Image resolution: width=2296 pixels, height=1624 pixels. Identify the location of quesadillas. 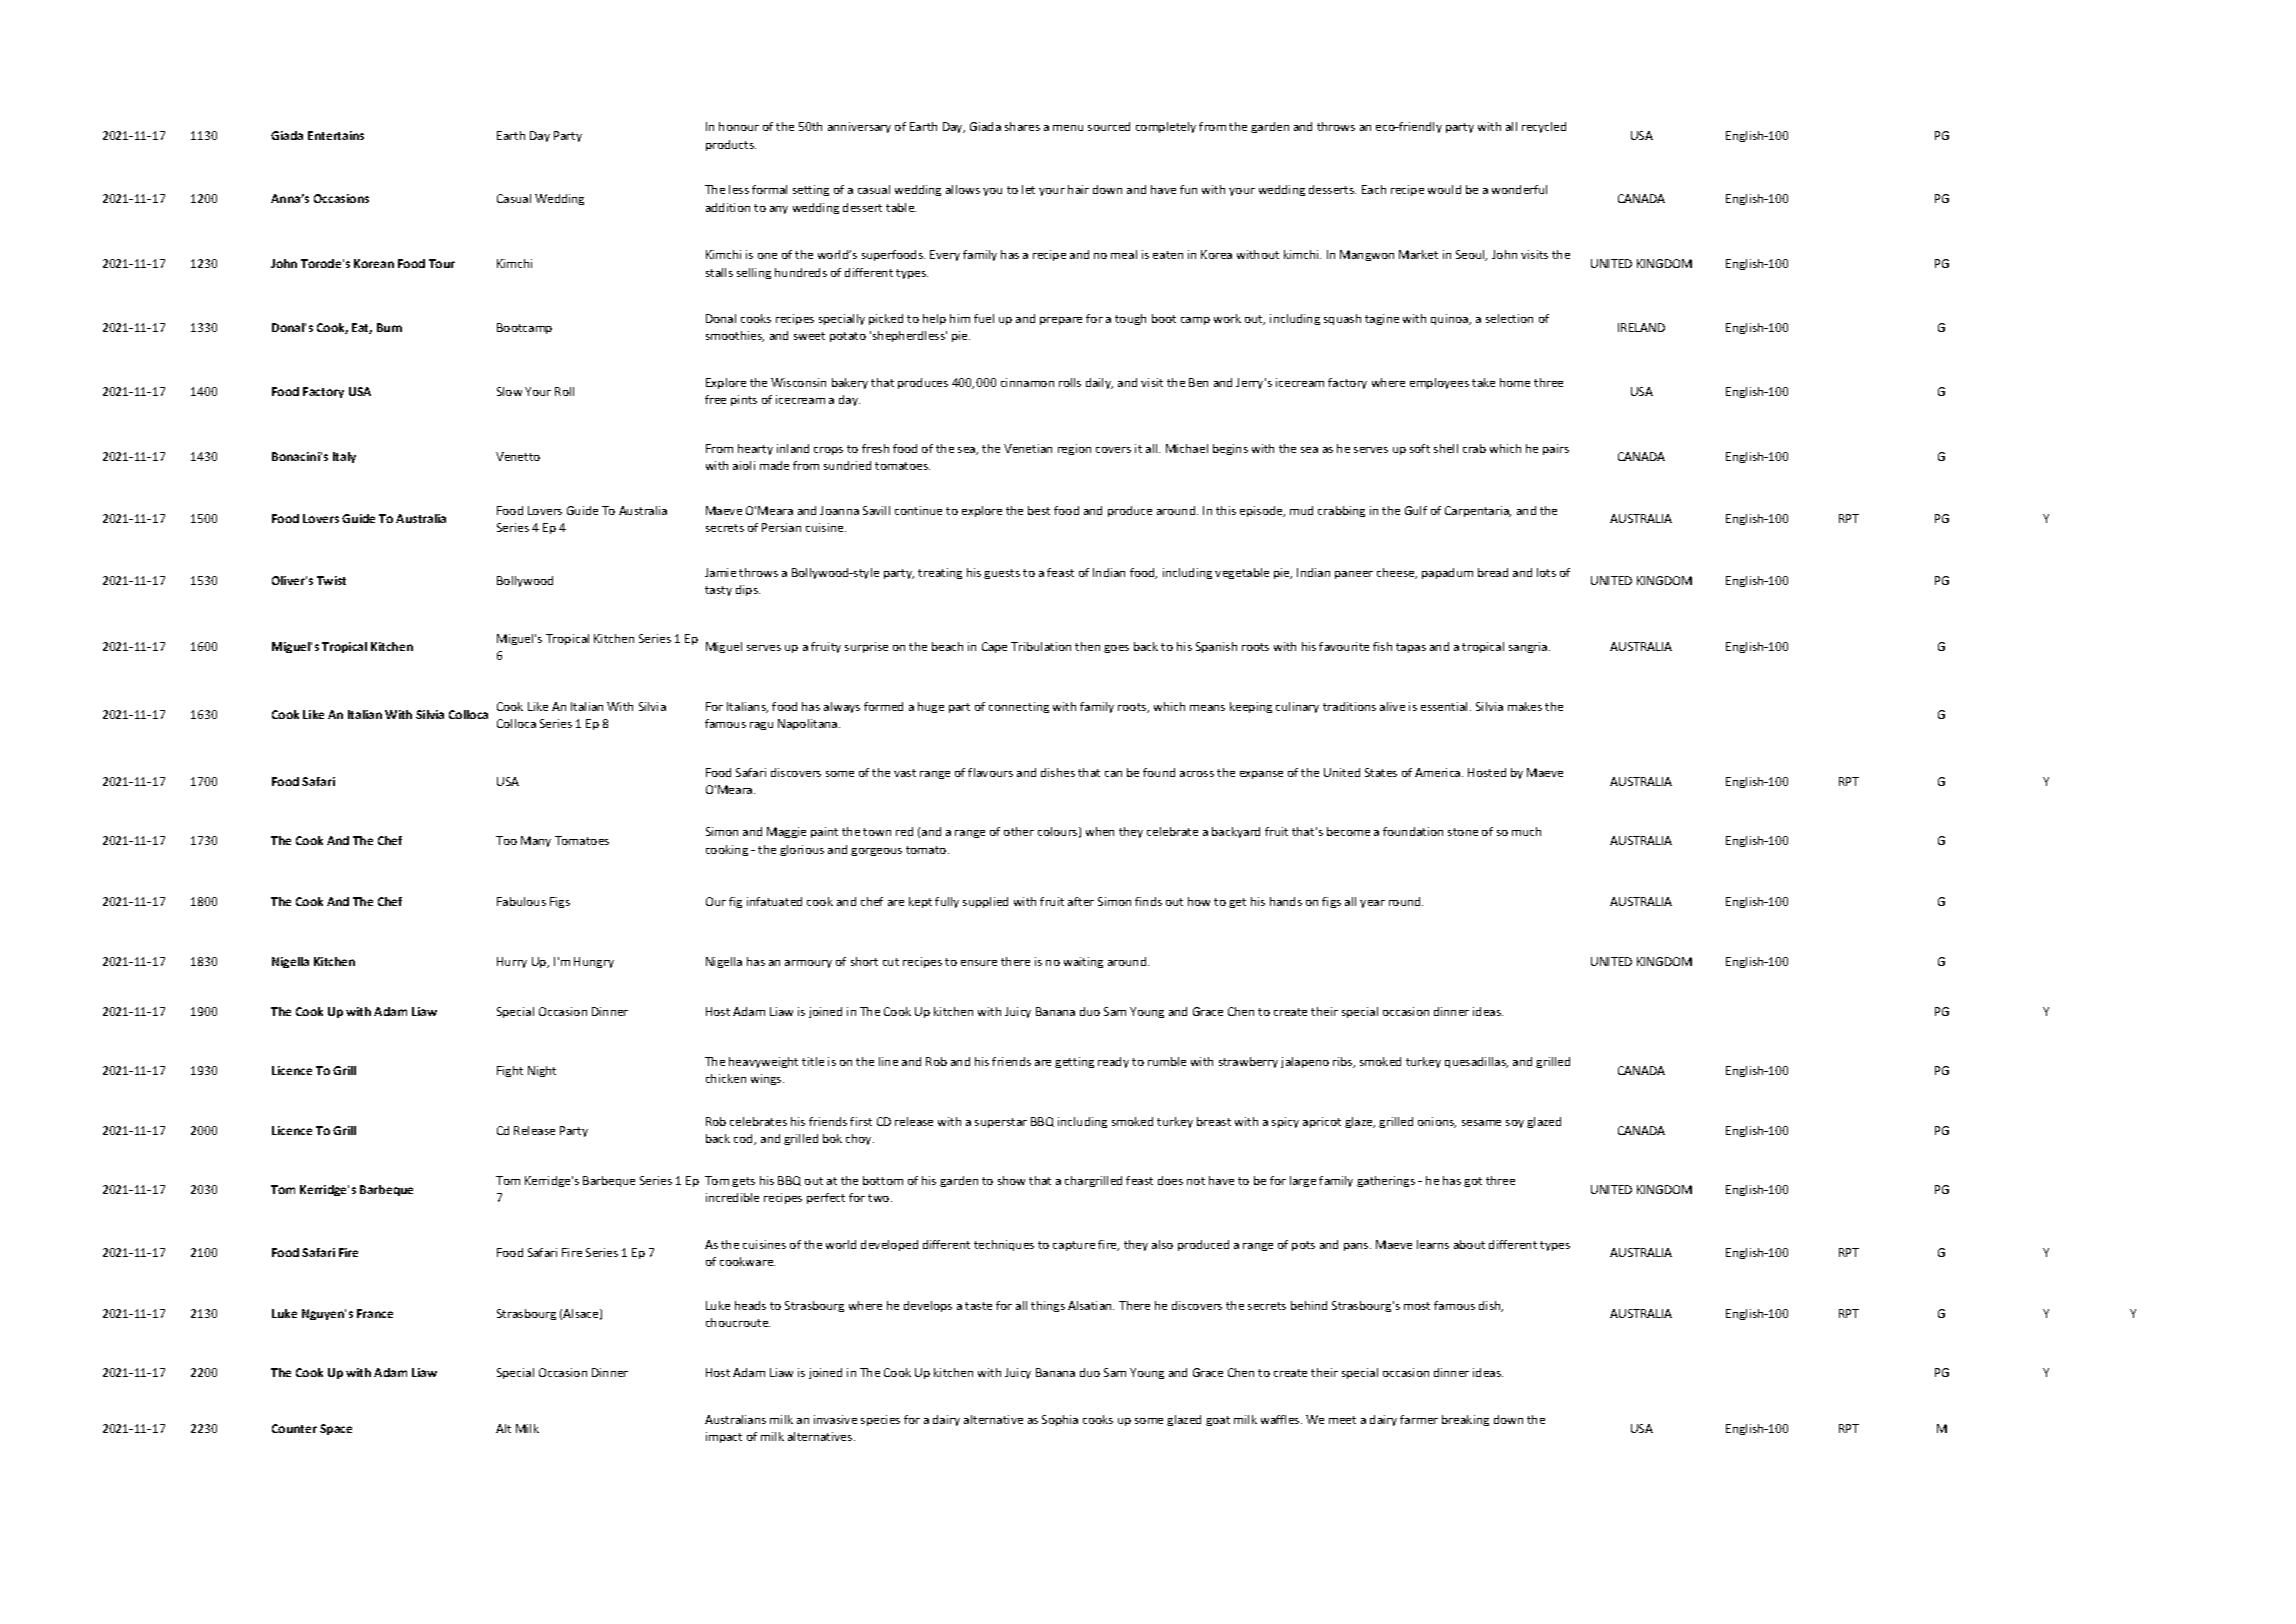
(1476, 1062).
